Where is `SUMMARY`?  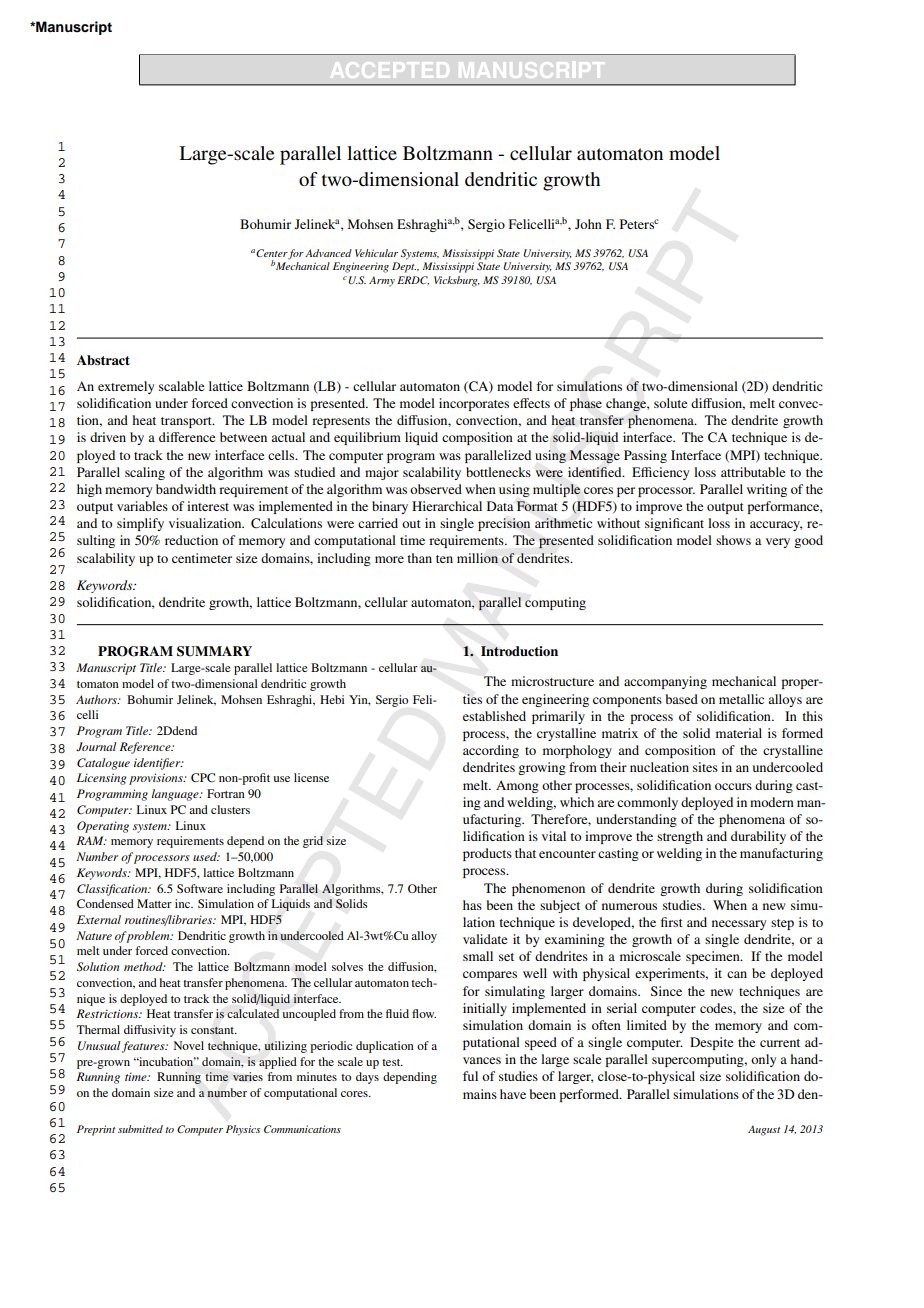 SUMMARY is located at coordinates (214, 651).
